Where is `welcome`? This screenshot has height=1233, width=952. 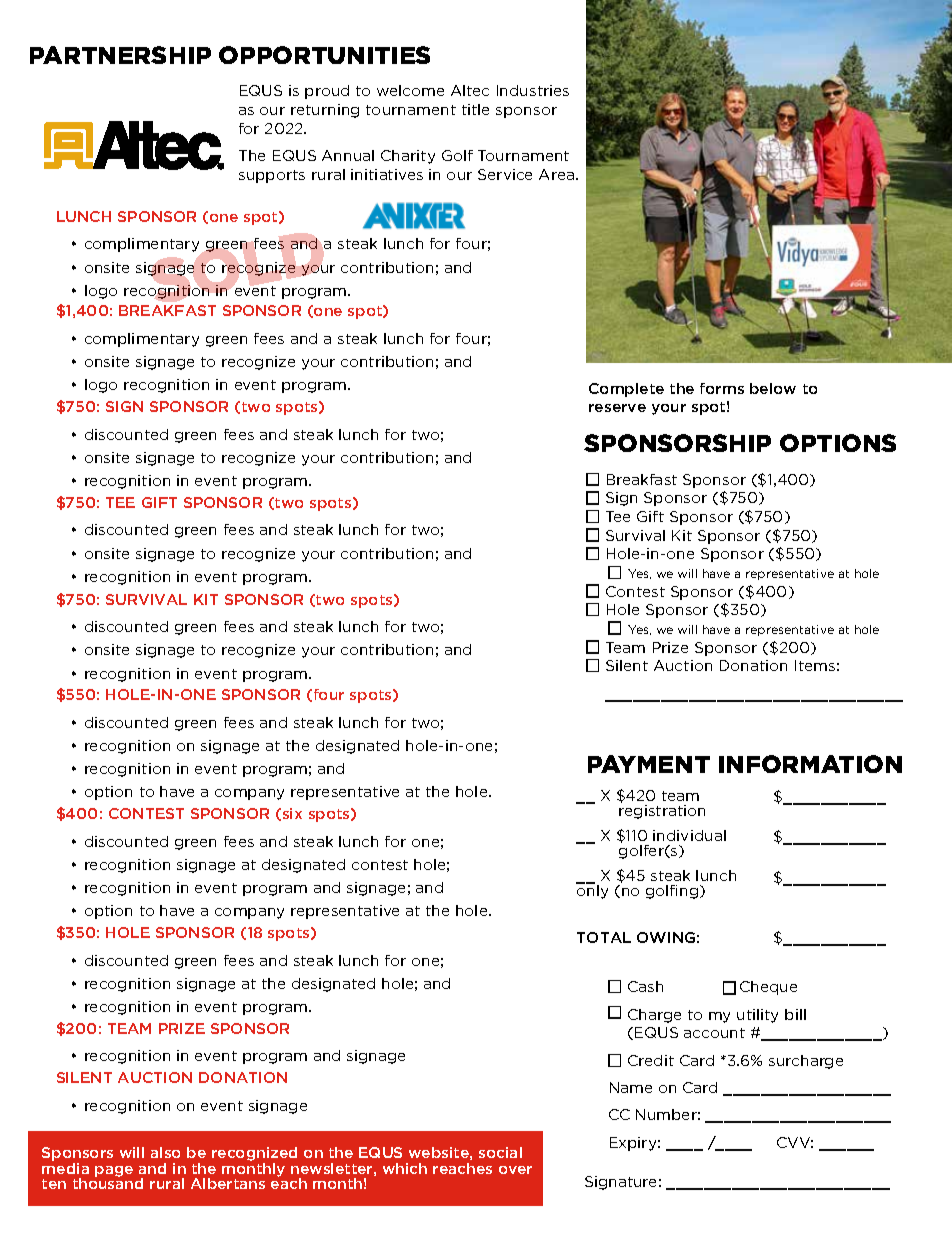 welcome is located at coordinates (410, 90).
